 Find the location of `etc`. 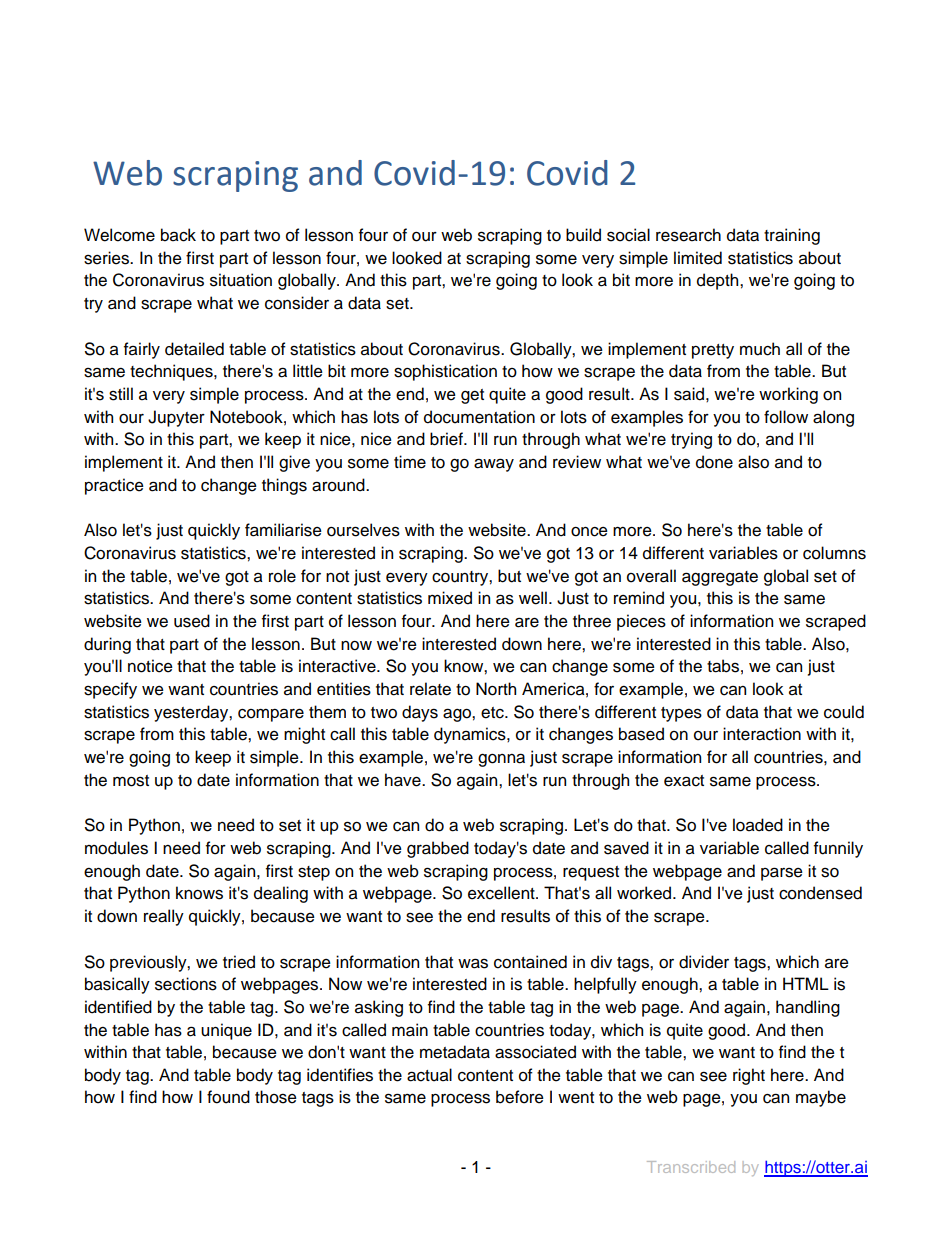

etc is located at coordinates (493, 713).
